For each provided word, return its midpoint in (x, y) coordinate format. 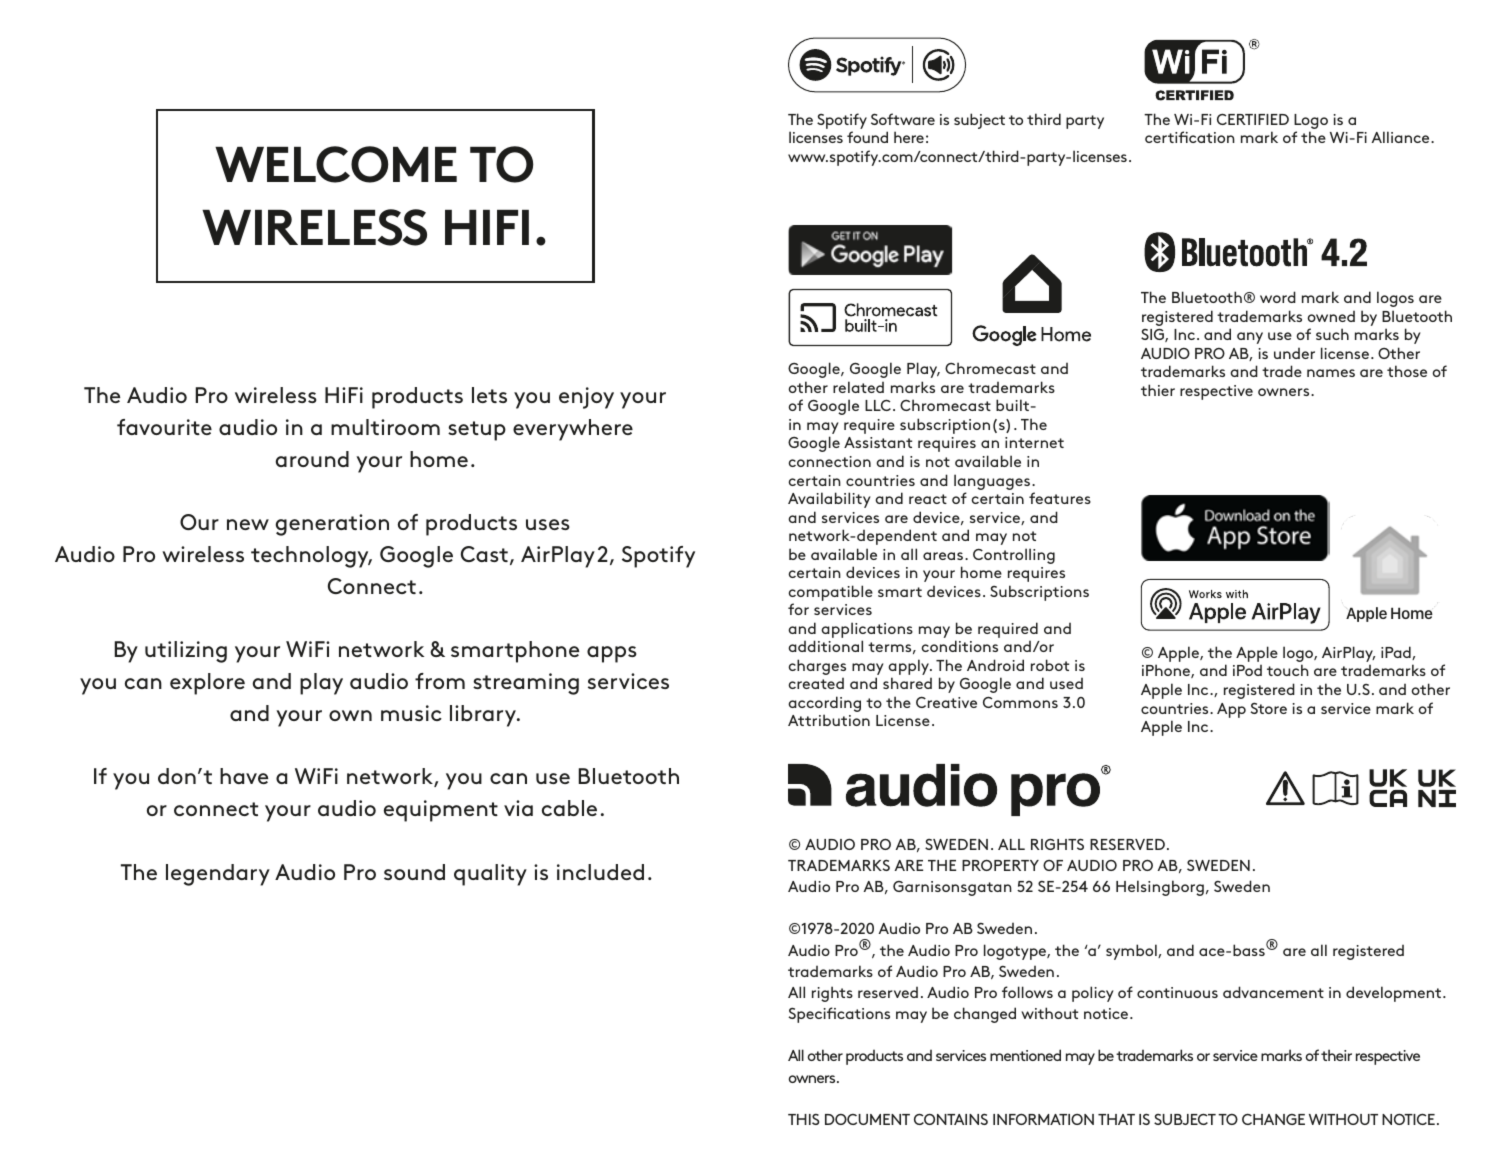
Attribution (829, 720)
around (312, 459)
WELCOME (336, 164)
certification (1190, 137)
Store (1268, 708)
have (244, 776)
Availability (829, 500)
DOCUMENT (867, 1119)
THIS (803, 1119)
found (867, 137)
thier (1158, 390)
